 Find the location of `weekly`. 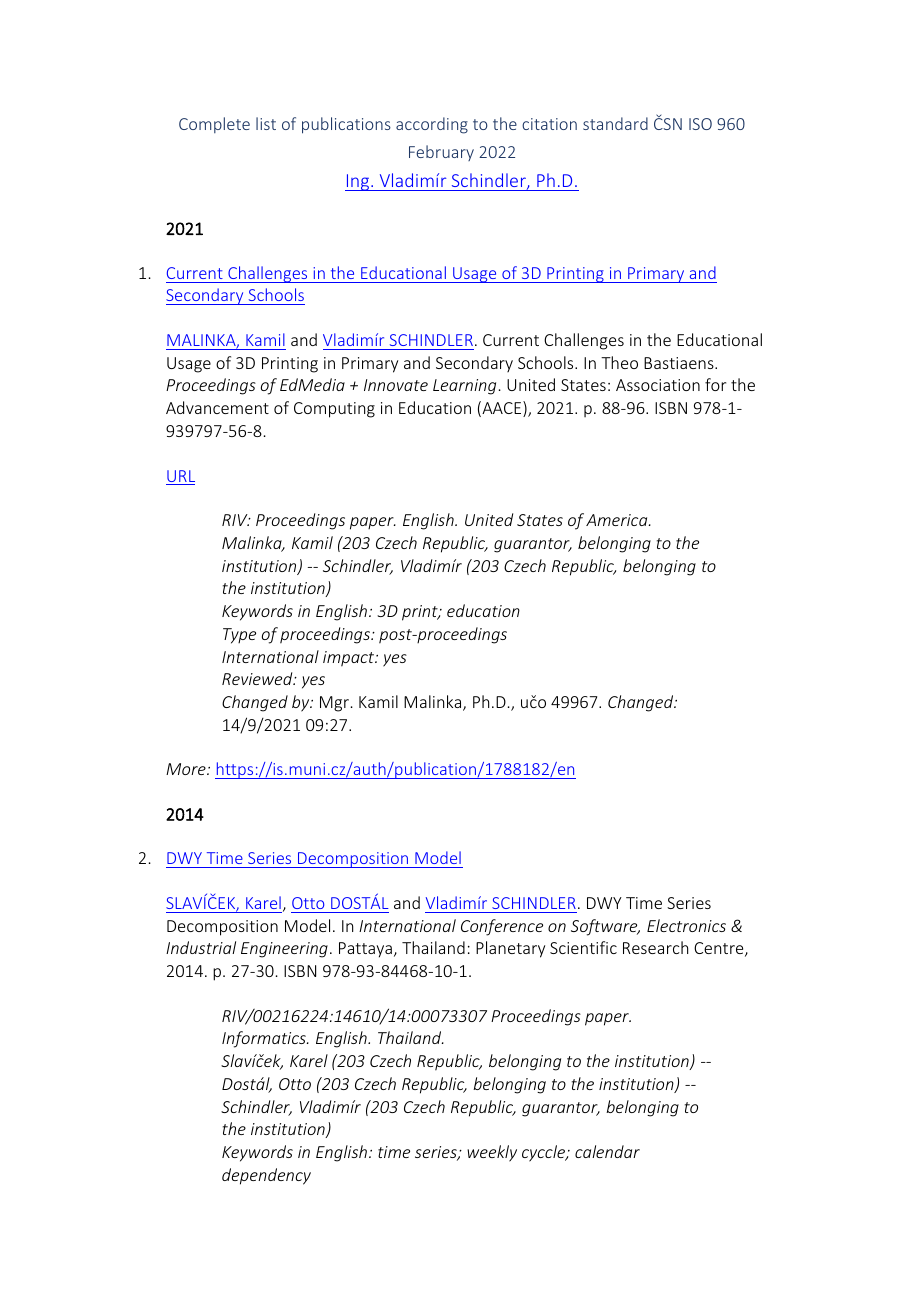

weekly is located at coordinates (492, 1153).
